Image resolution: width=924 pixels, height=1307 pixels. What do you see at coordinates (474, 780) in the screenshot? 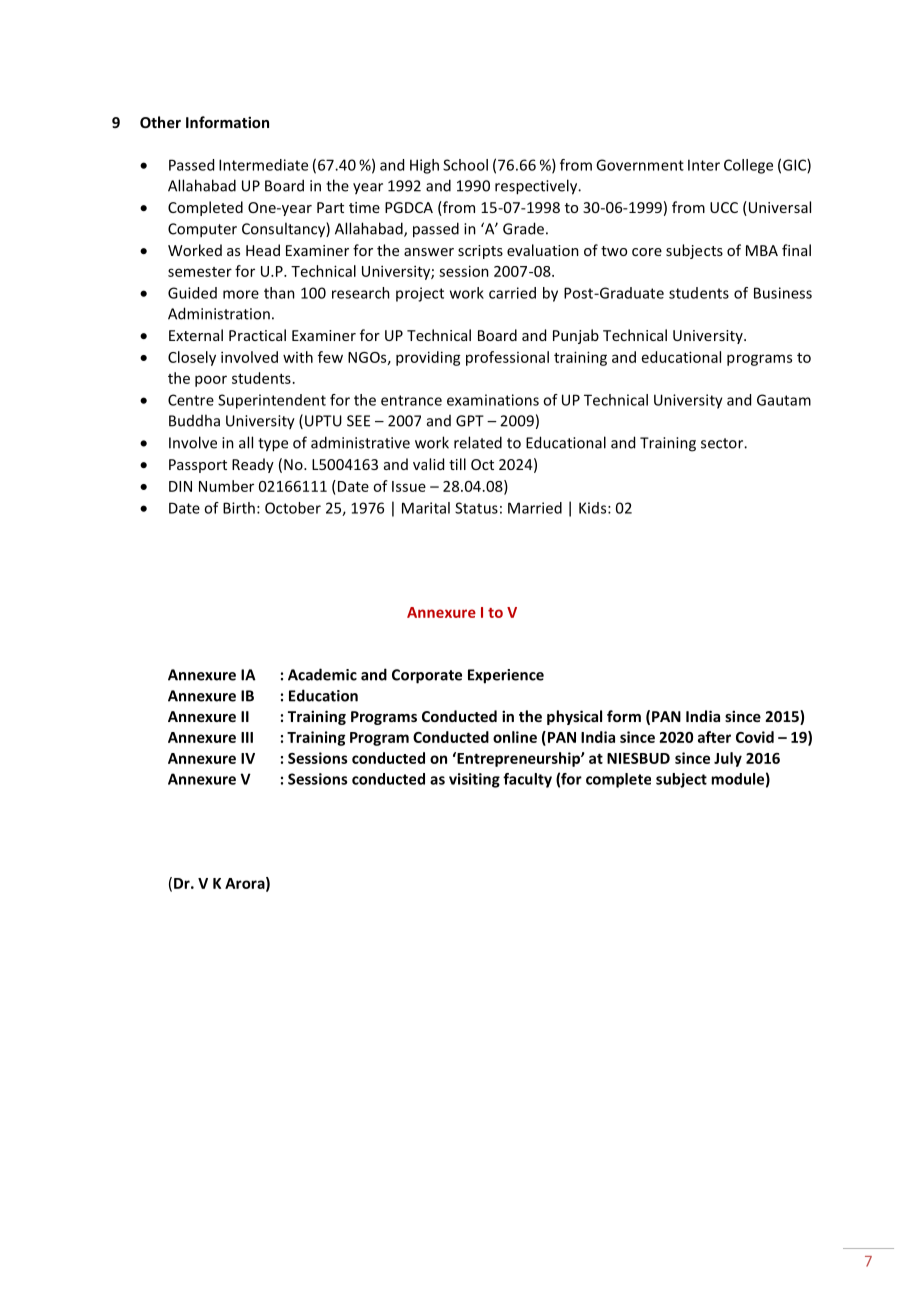
I see `visiting` at bounding box center [474, 780].
